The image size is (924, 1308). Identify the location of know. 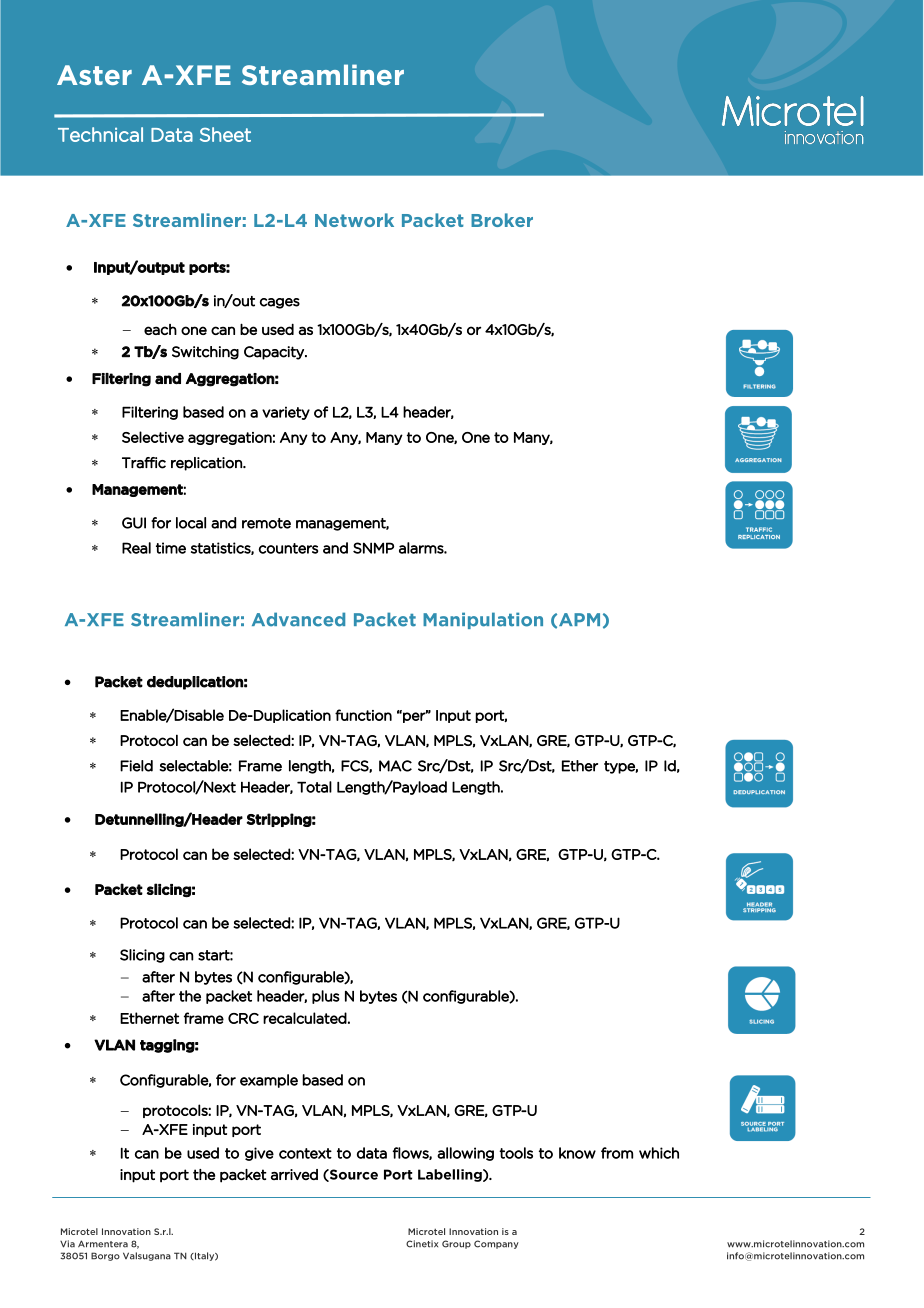
(577, 1153).
